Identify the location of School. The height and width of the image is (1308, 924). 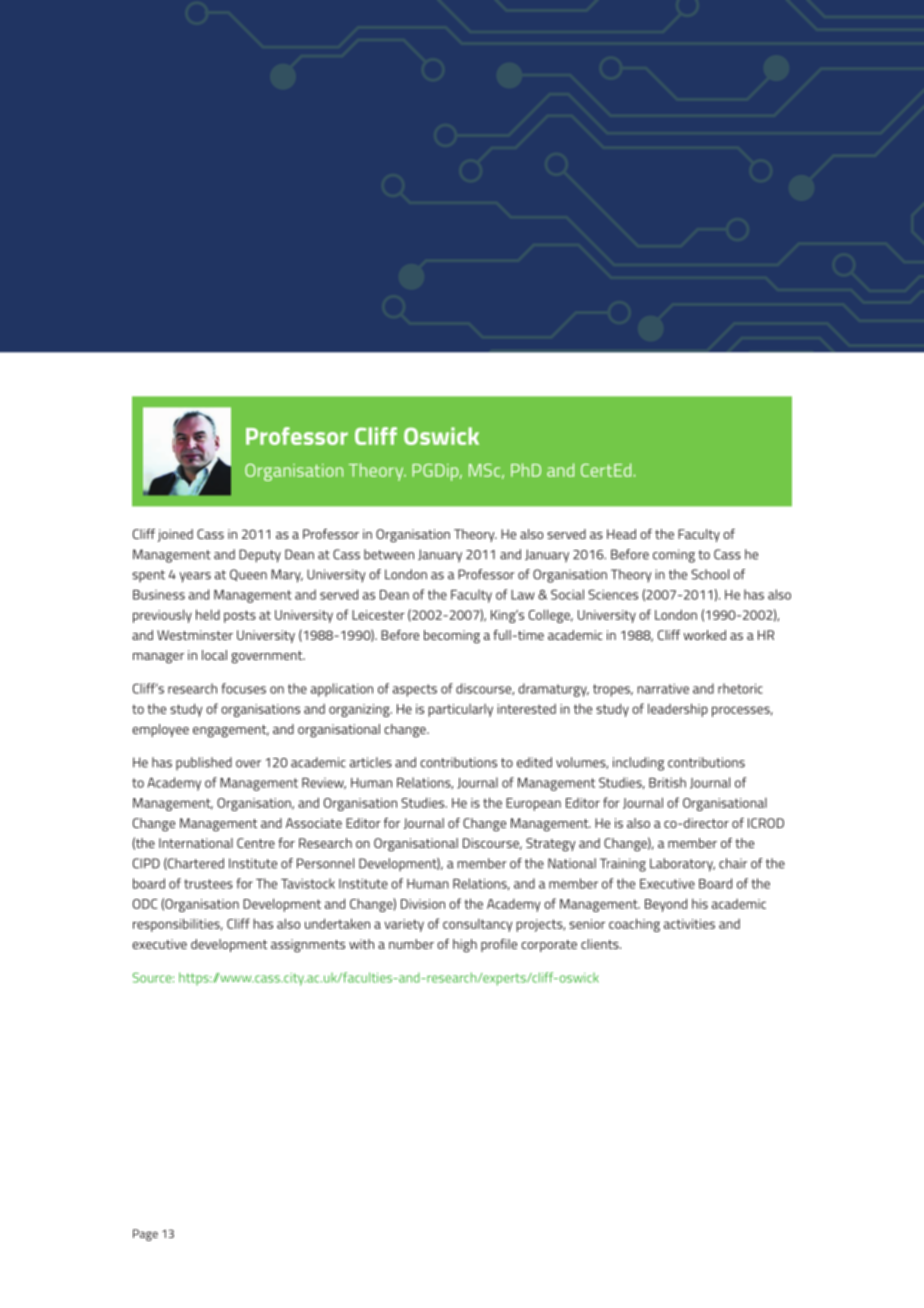
(710, 574).
